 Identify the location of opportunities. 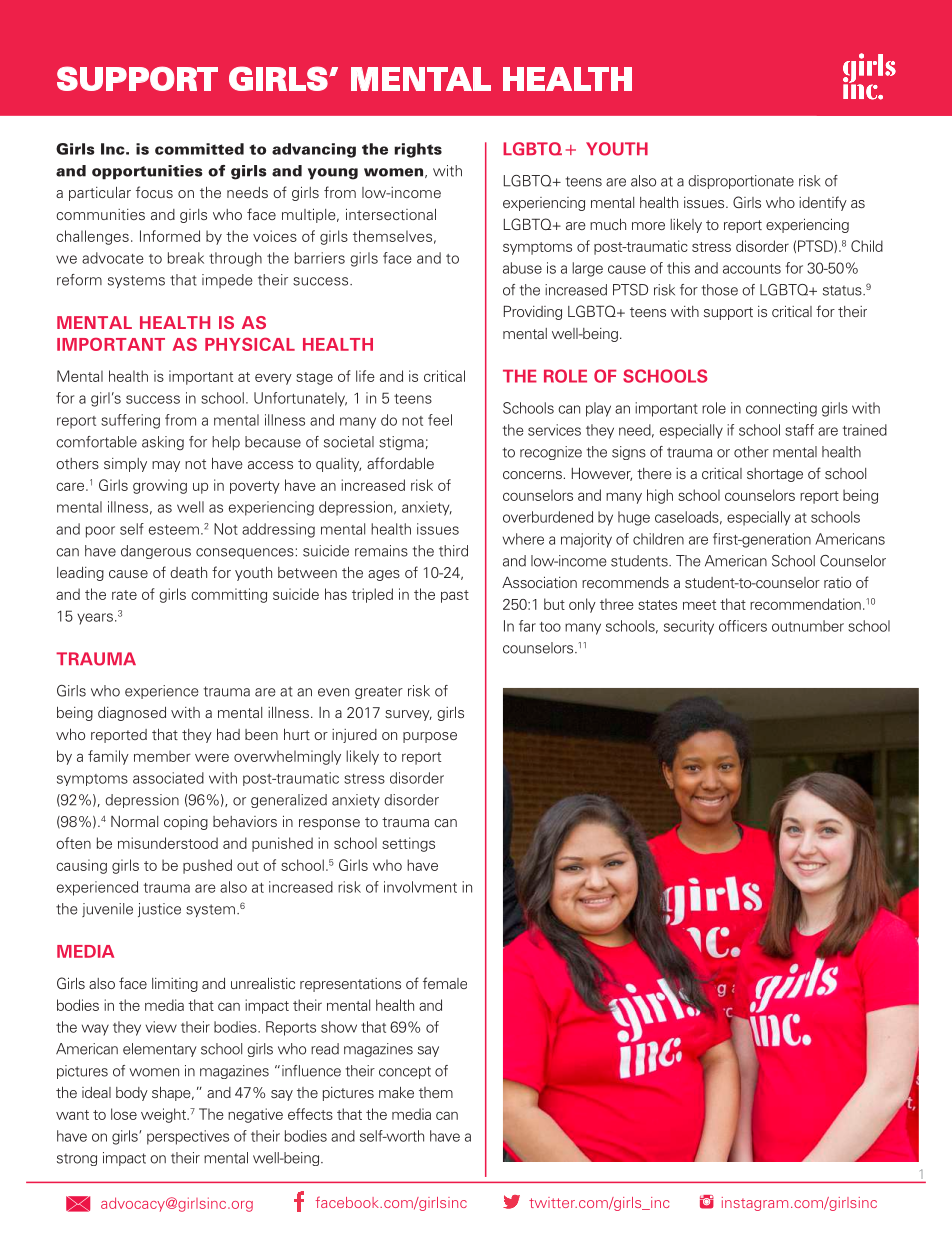
(147, 172).
